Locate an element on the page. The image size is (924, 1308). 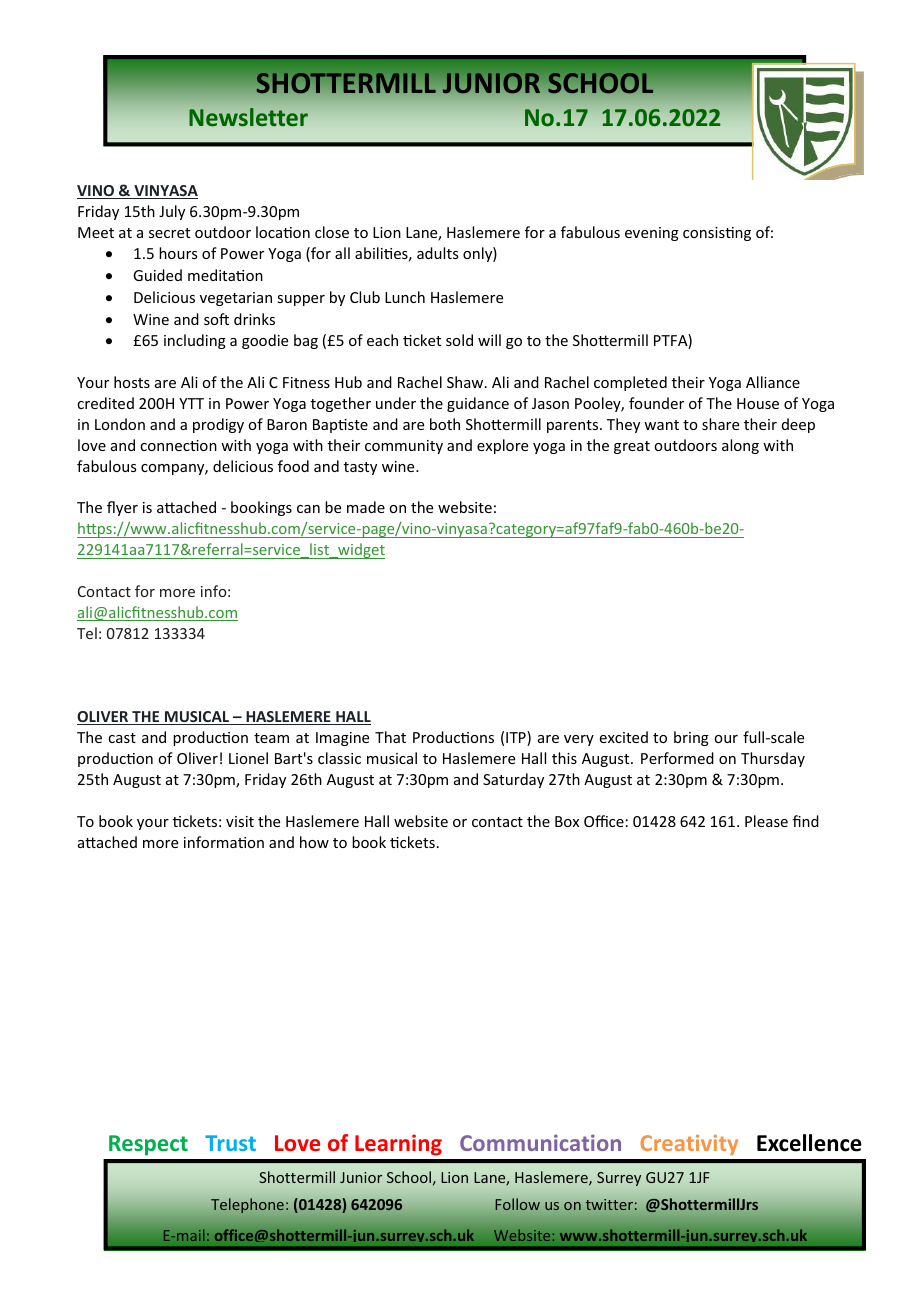
bring is located at coordinates (691, 738).
